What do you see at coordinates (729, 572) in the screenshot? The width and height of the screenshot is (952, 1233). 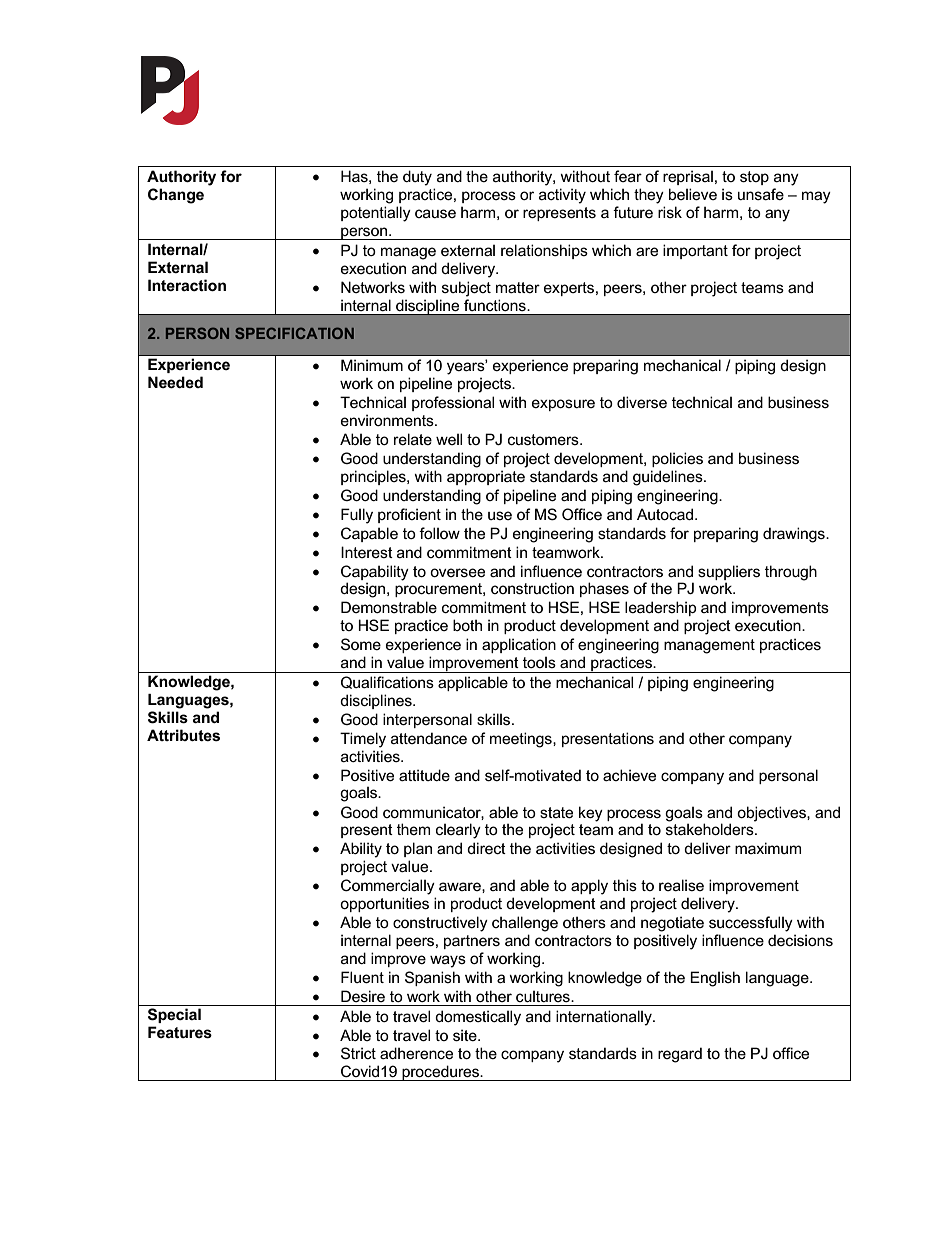 I see `suppliers` at bounding box center [729, 572].
